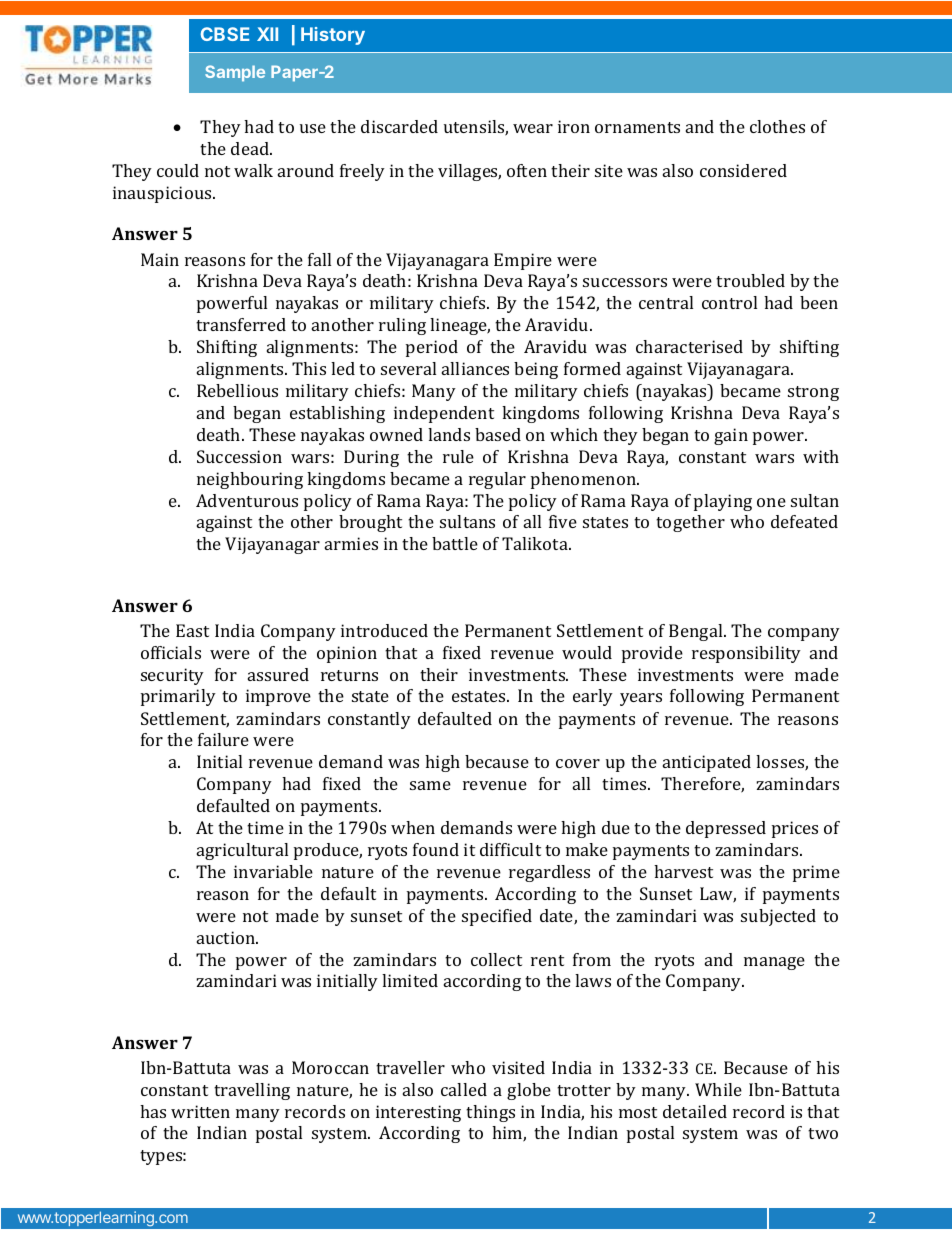 This image has height=1233, width=952. I want to click on wear, so click(533, 128).
